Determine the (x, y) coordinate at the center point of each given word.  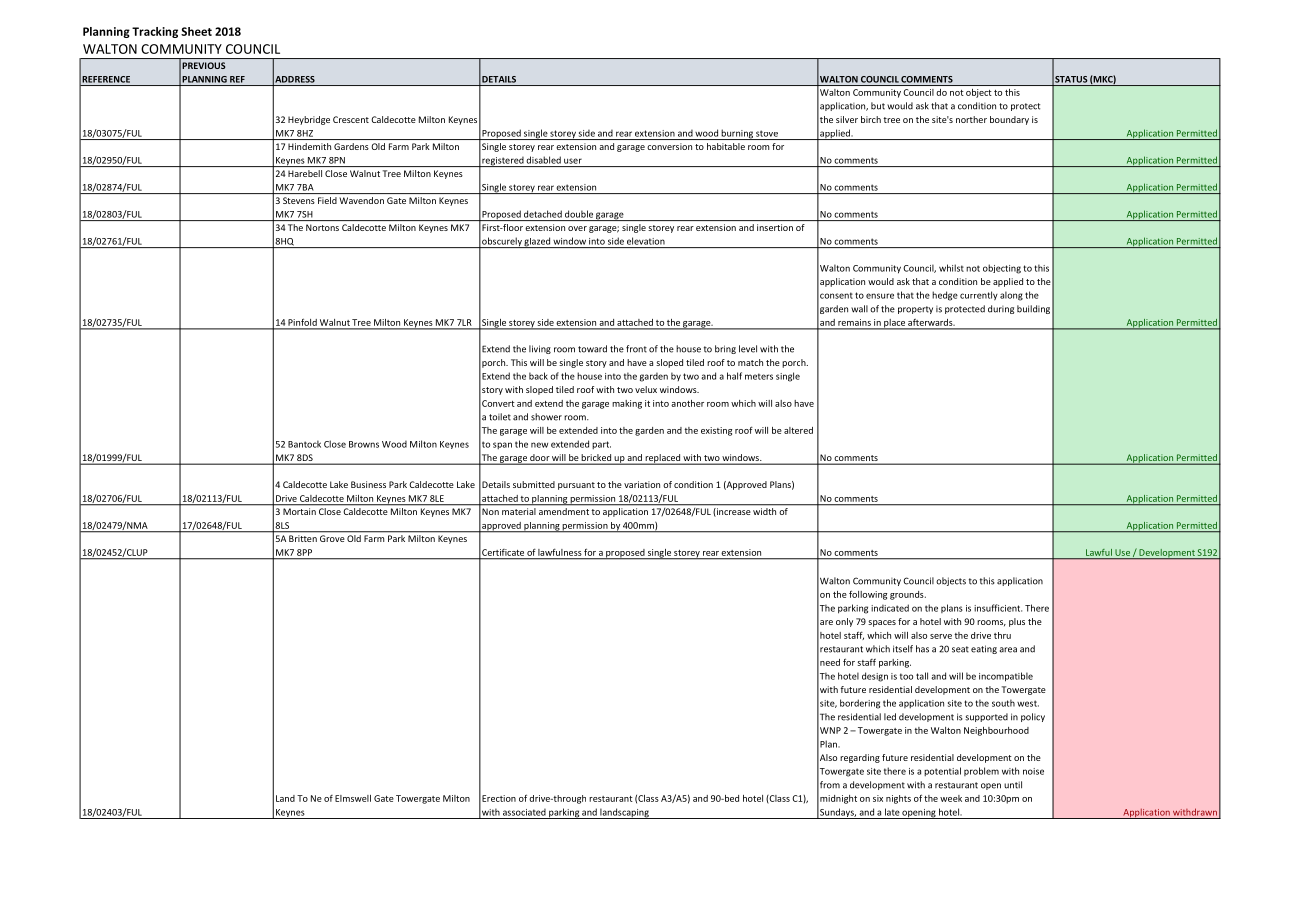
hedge (945, 296)
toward (592, 349)
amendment (564, 511)
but (878, 106)
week (951, 798)
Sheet (196, 31)
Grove (332, 538)
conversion (669, 146)
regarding (860, 758)
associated (524, 812)
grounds (908, 595)
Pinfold (302, 322)
